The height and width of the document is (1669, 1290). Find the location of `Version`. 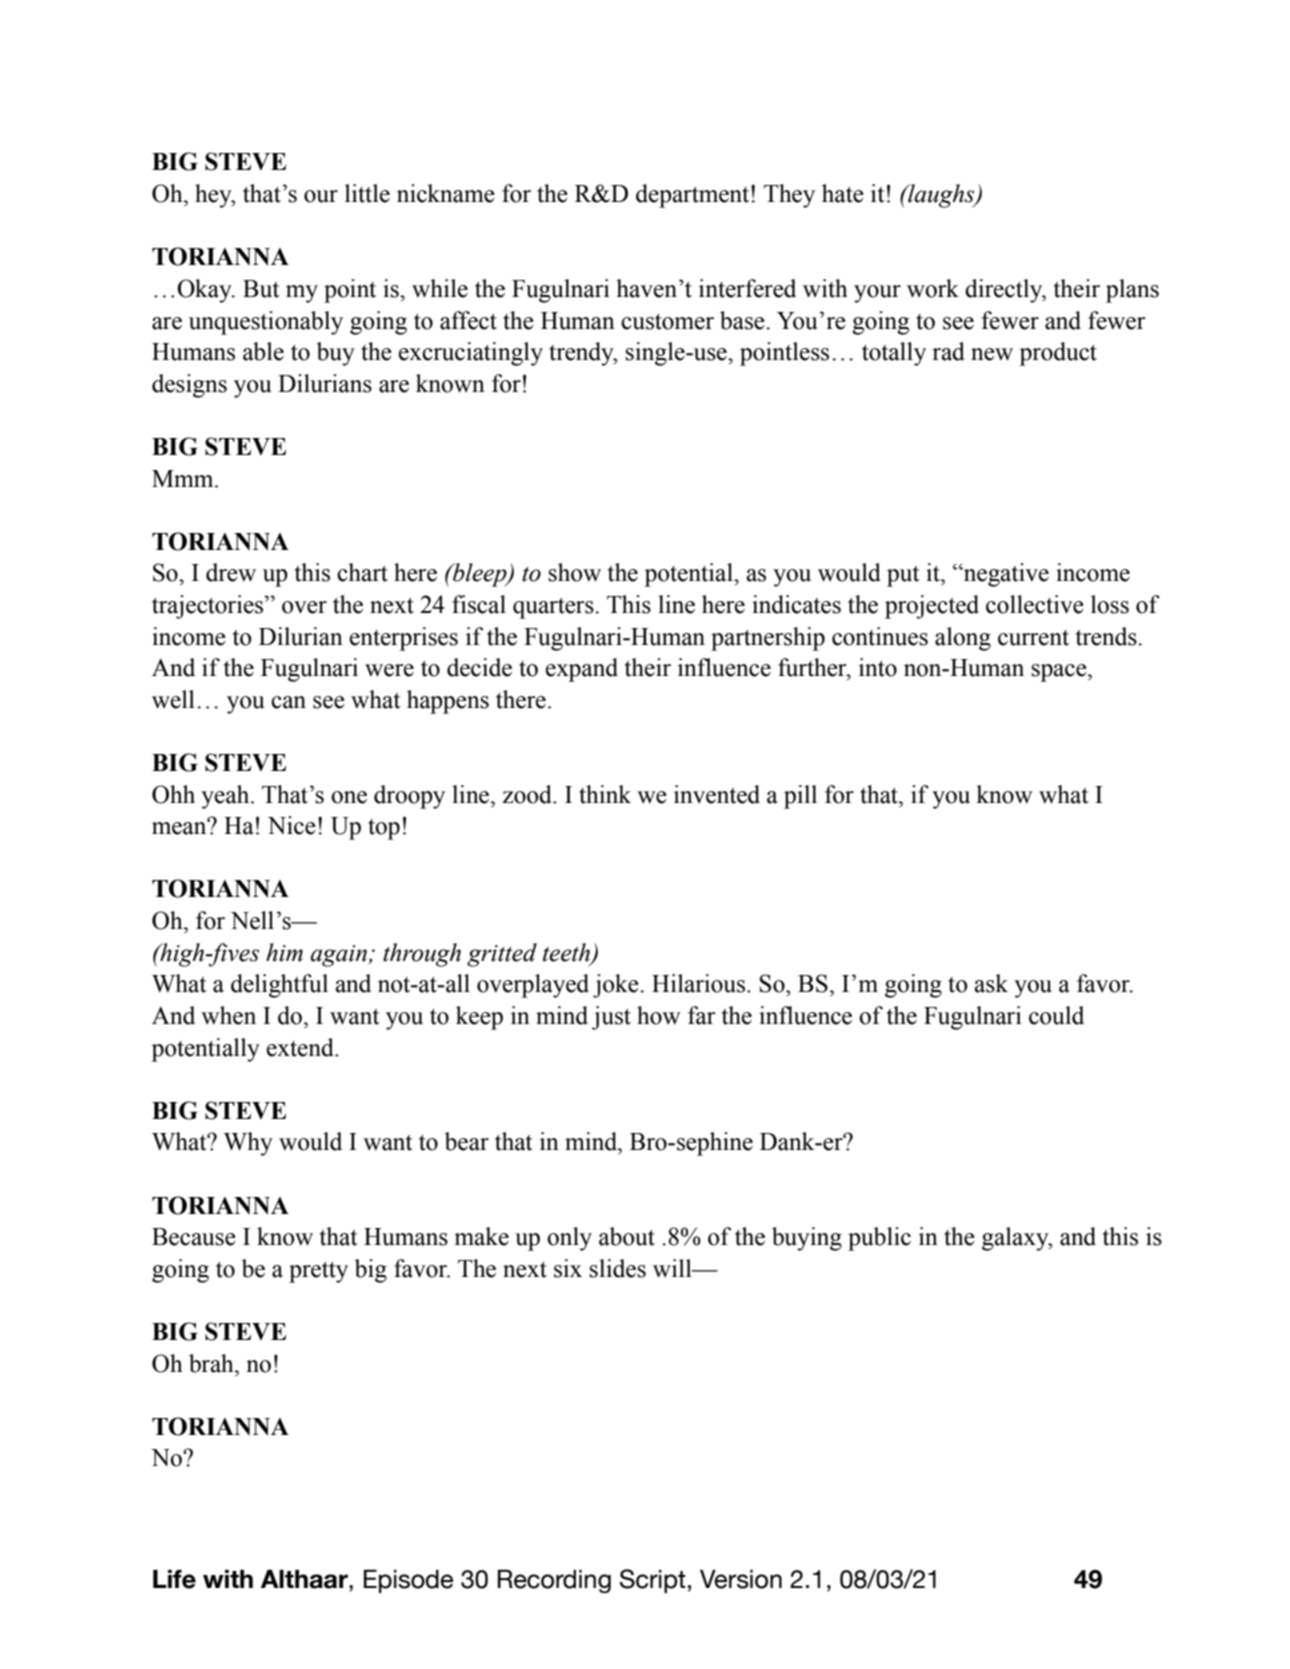

Version is located at coordinates (741, 1579).
